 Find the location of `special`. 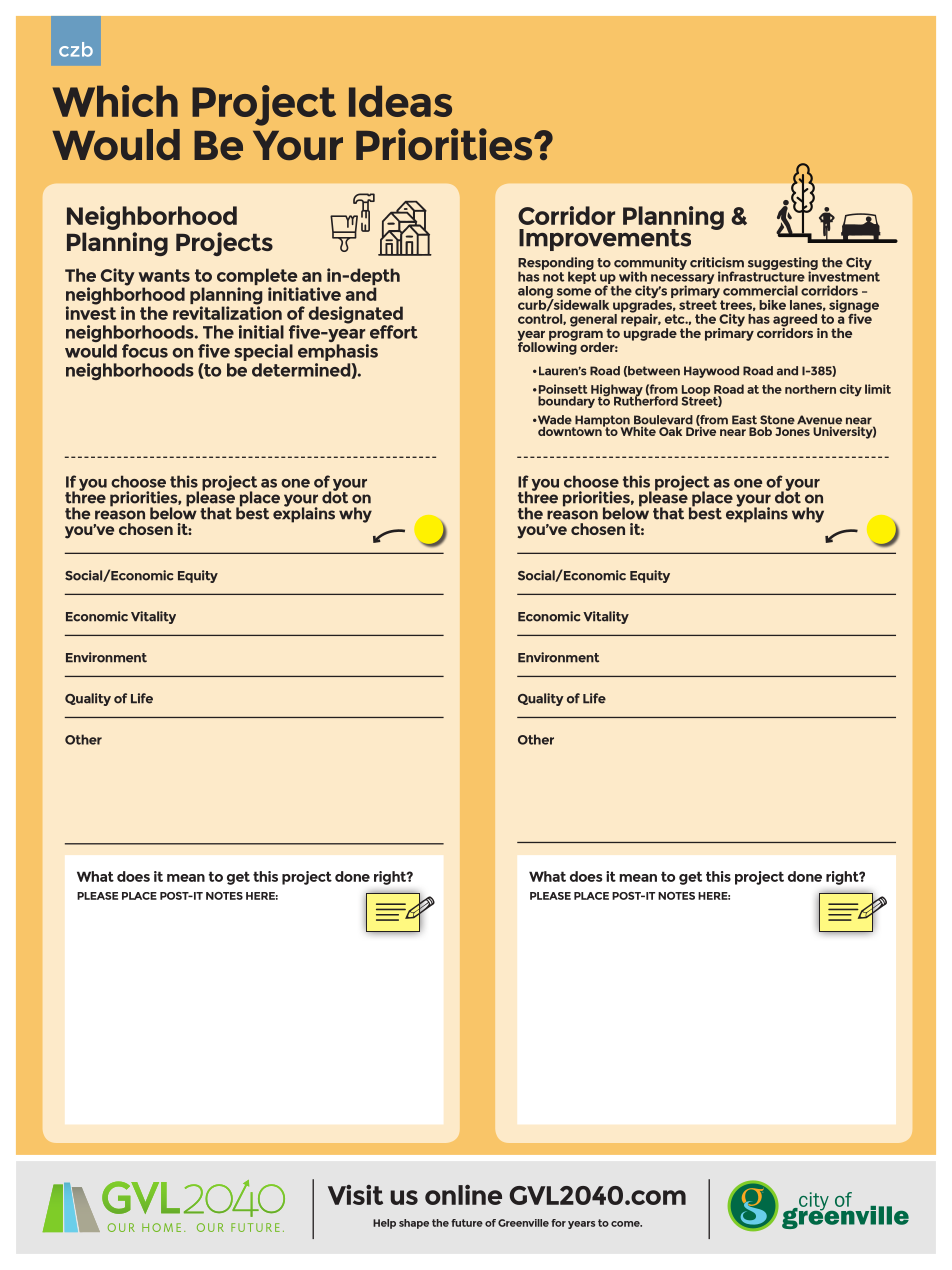

special is located at coordinates (263, 352).
